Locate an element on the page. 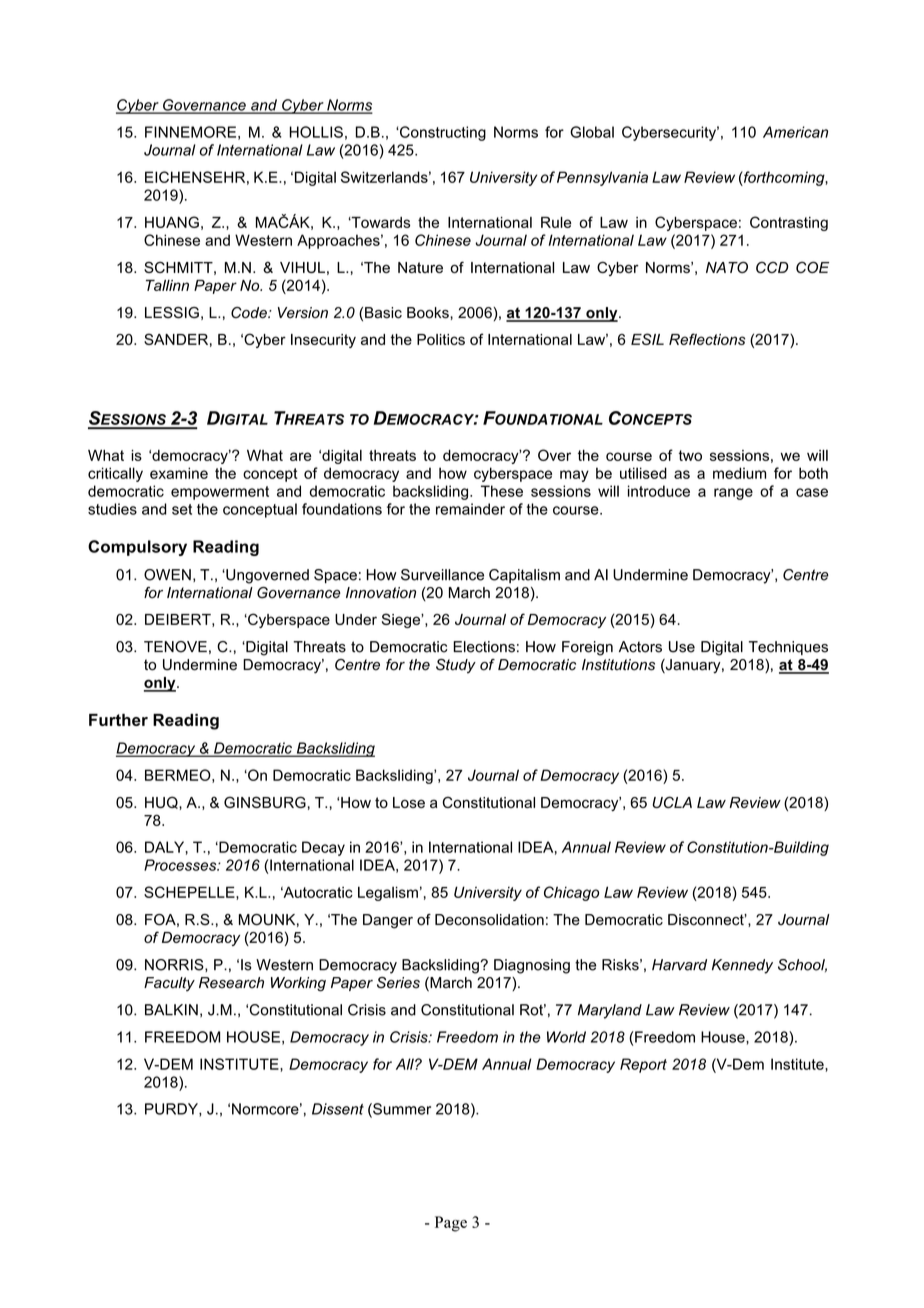 The width and height of the document is (924, 1308). Techniques is located at coordinates (788, 648).
